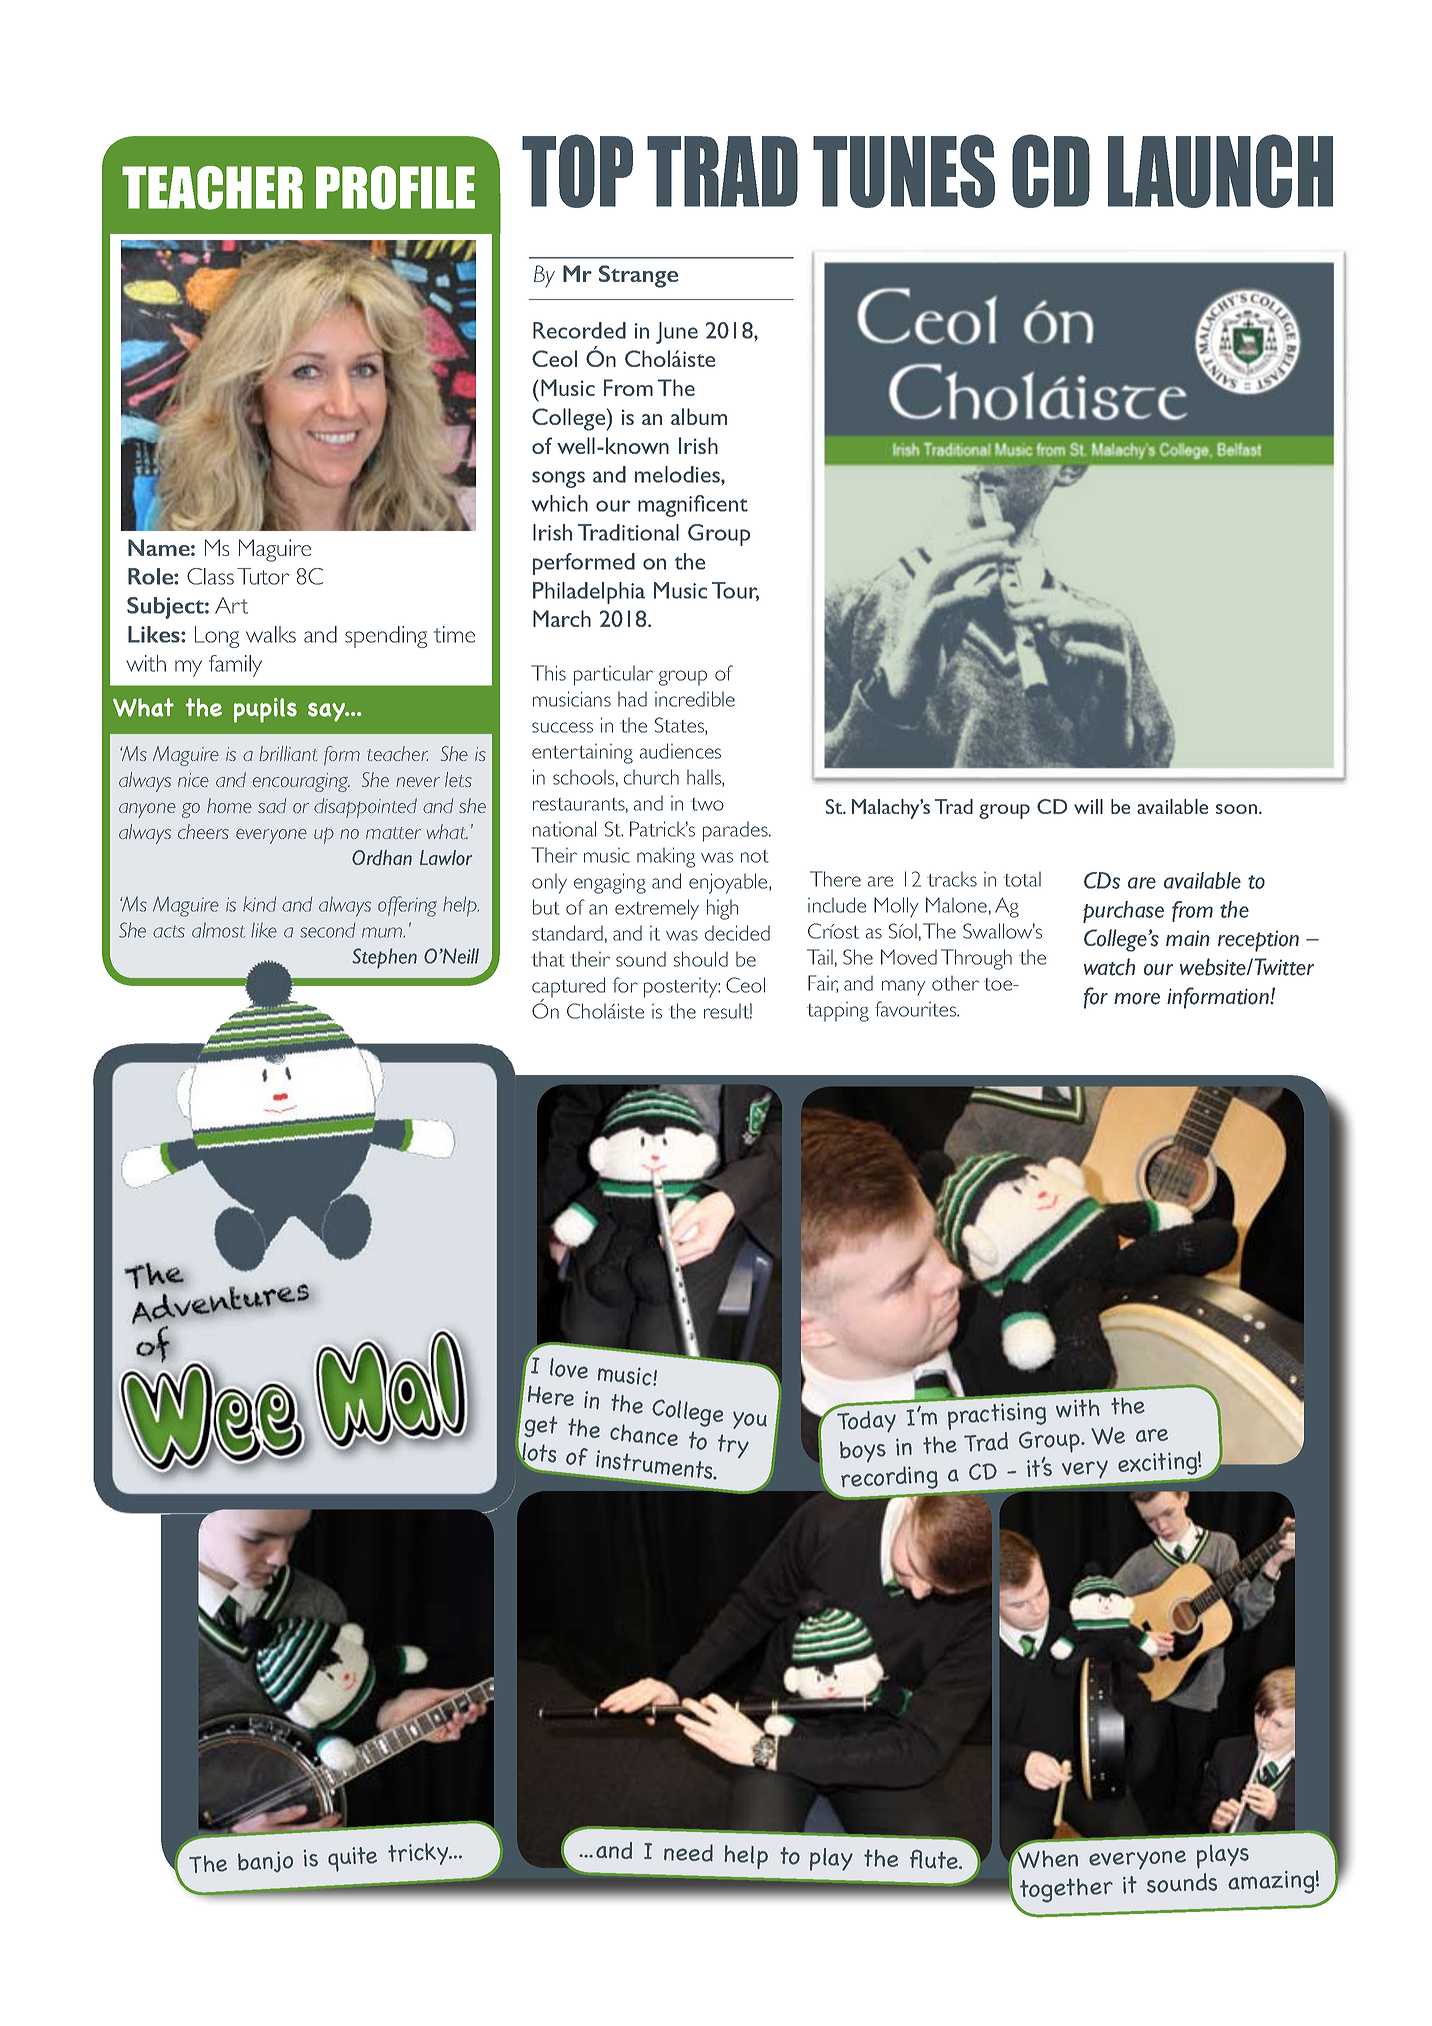 This page has height=2026, width=1432. What do you see at coordinates (577, 171) in the page?
I see `TOP` at bounding box center [577, 171].
